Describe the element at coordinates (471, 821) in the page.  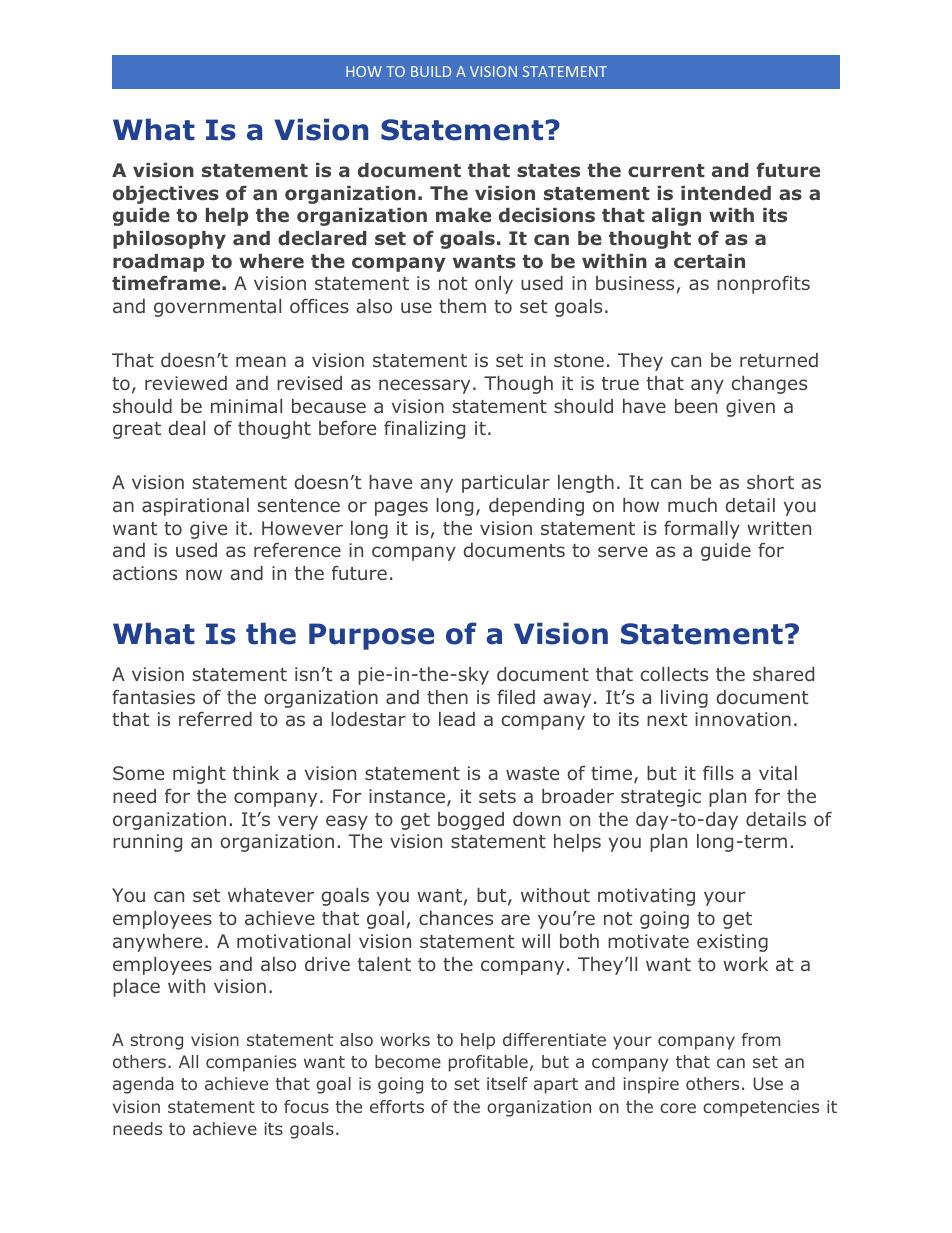
I see `bogged` at that location.
